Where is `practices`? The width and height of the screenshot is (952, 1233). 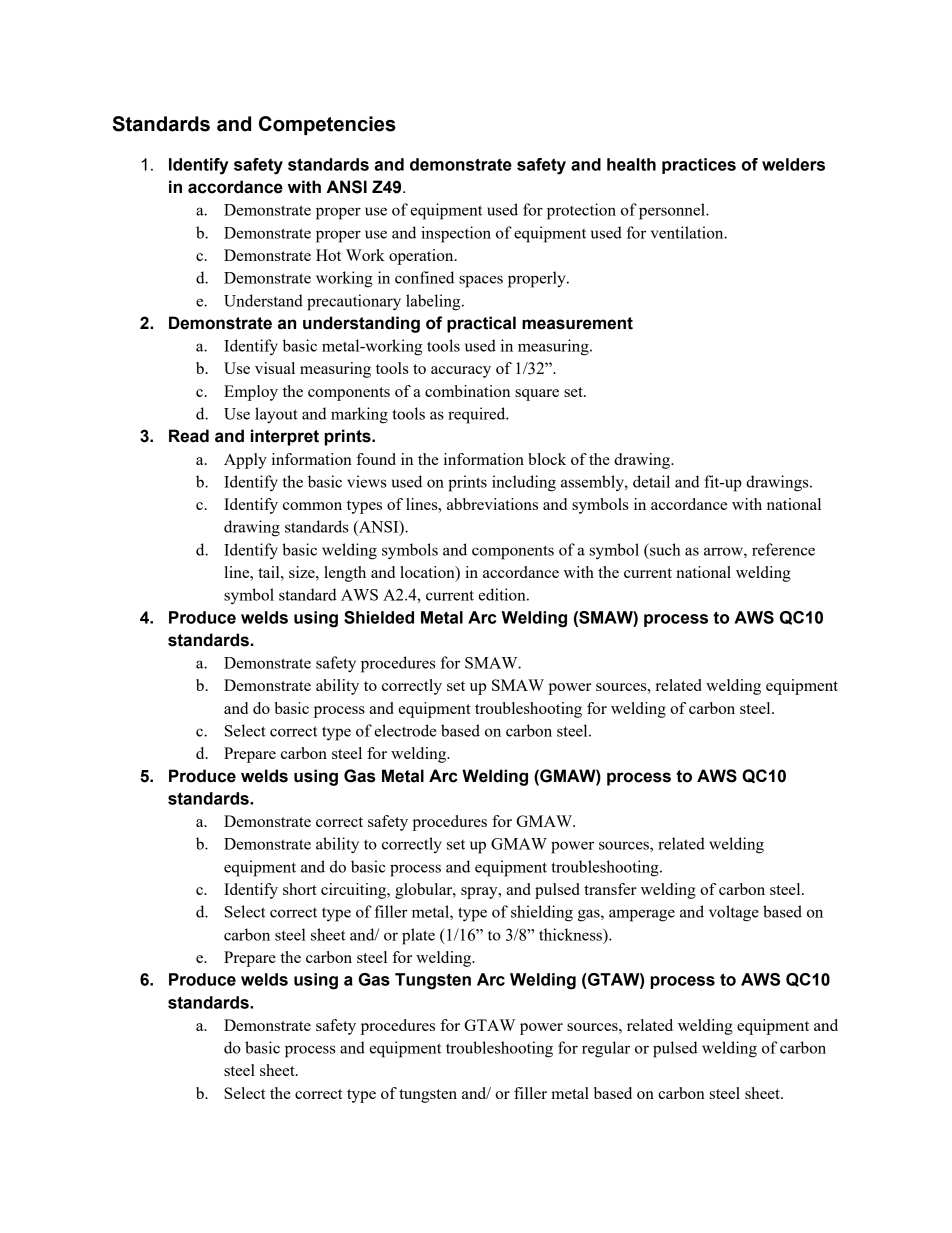 practices is located at coordinates (699, 166).
